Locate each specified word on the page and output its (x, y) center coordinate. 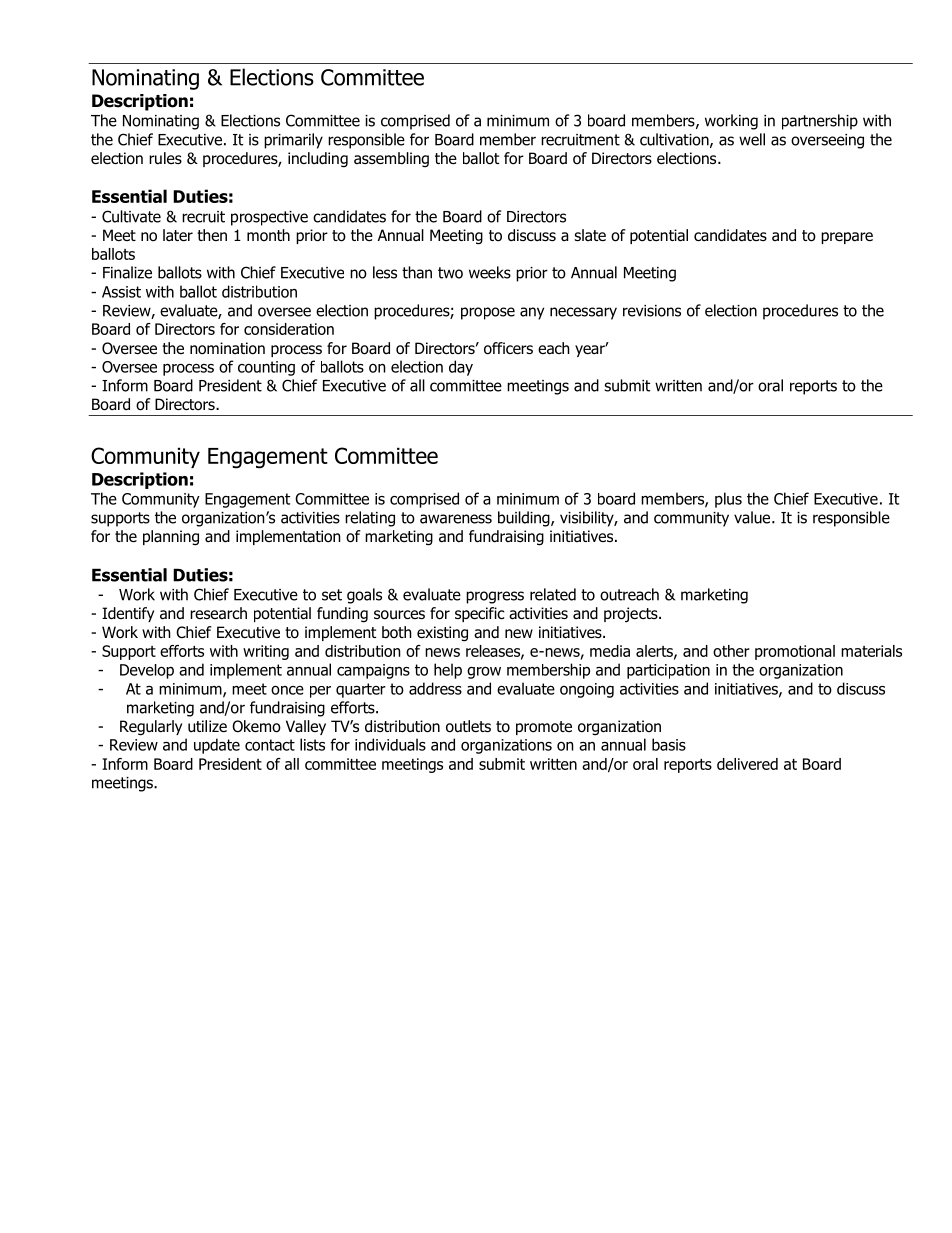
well (752, 139)
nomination (227, 348)
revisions (652, 311)
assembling (391, 159)
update (217, 746)
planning (171, 538)
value (752, 517)
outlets (468, 726)
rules (165, 158)
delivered (747, 764)
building (525, 519)
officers (508, 348)
